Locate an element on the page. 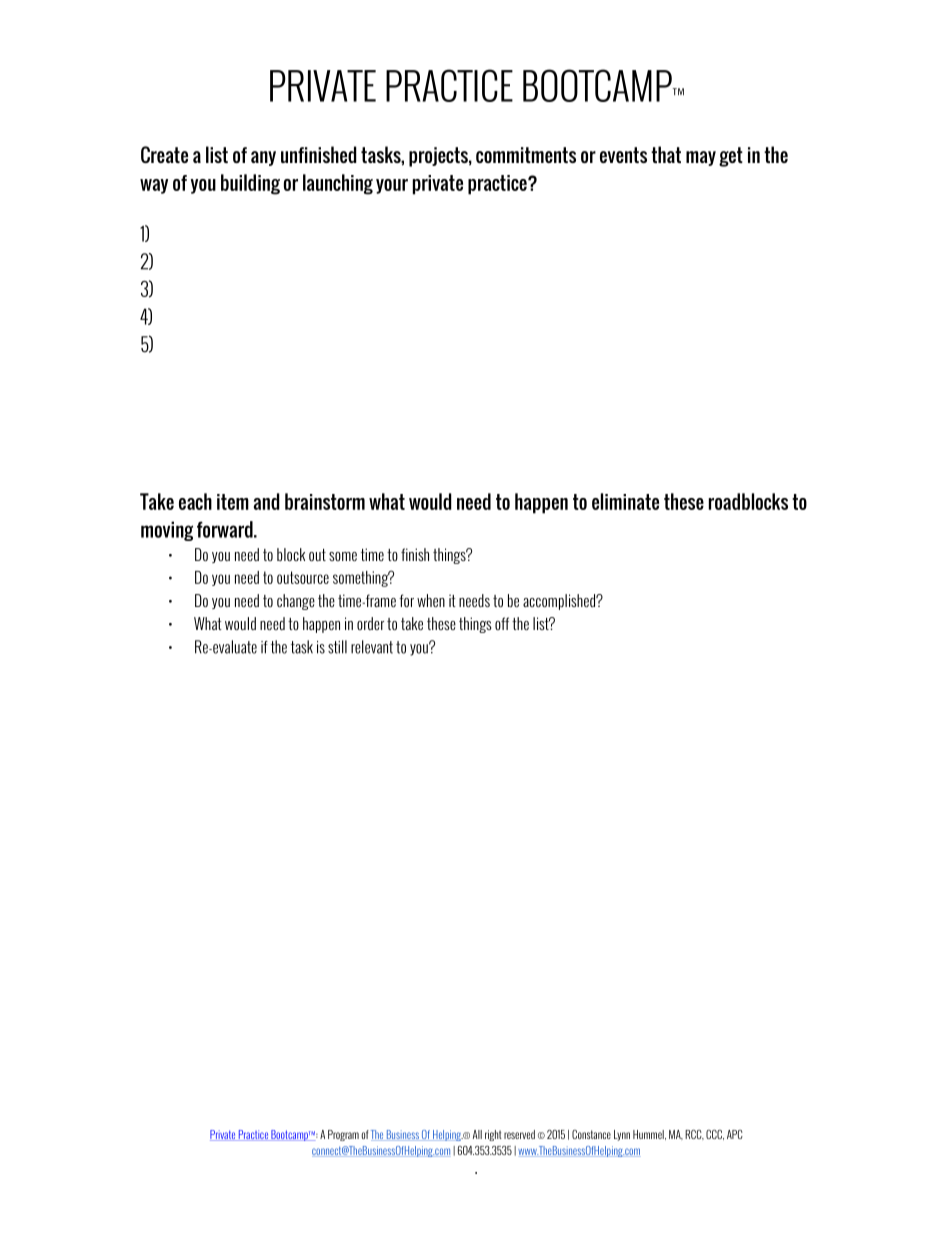 The width and height of the document is (952, 1233). building is located at coordinates (250, 184).
